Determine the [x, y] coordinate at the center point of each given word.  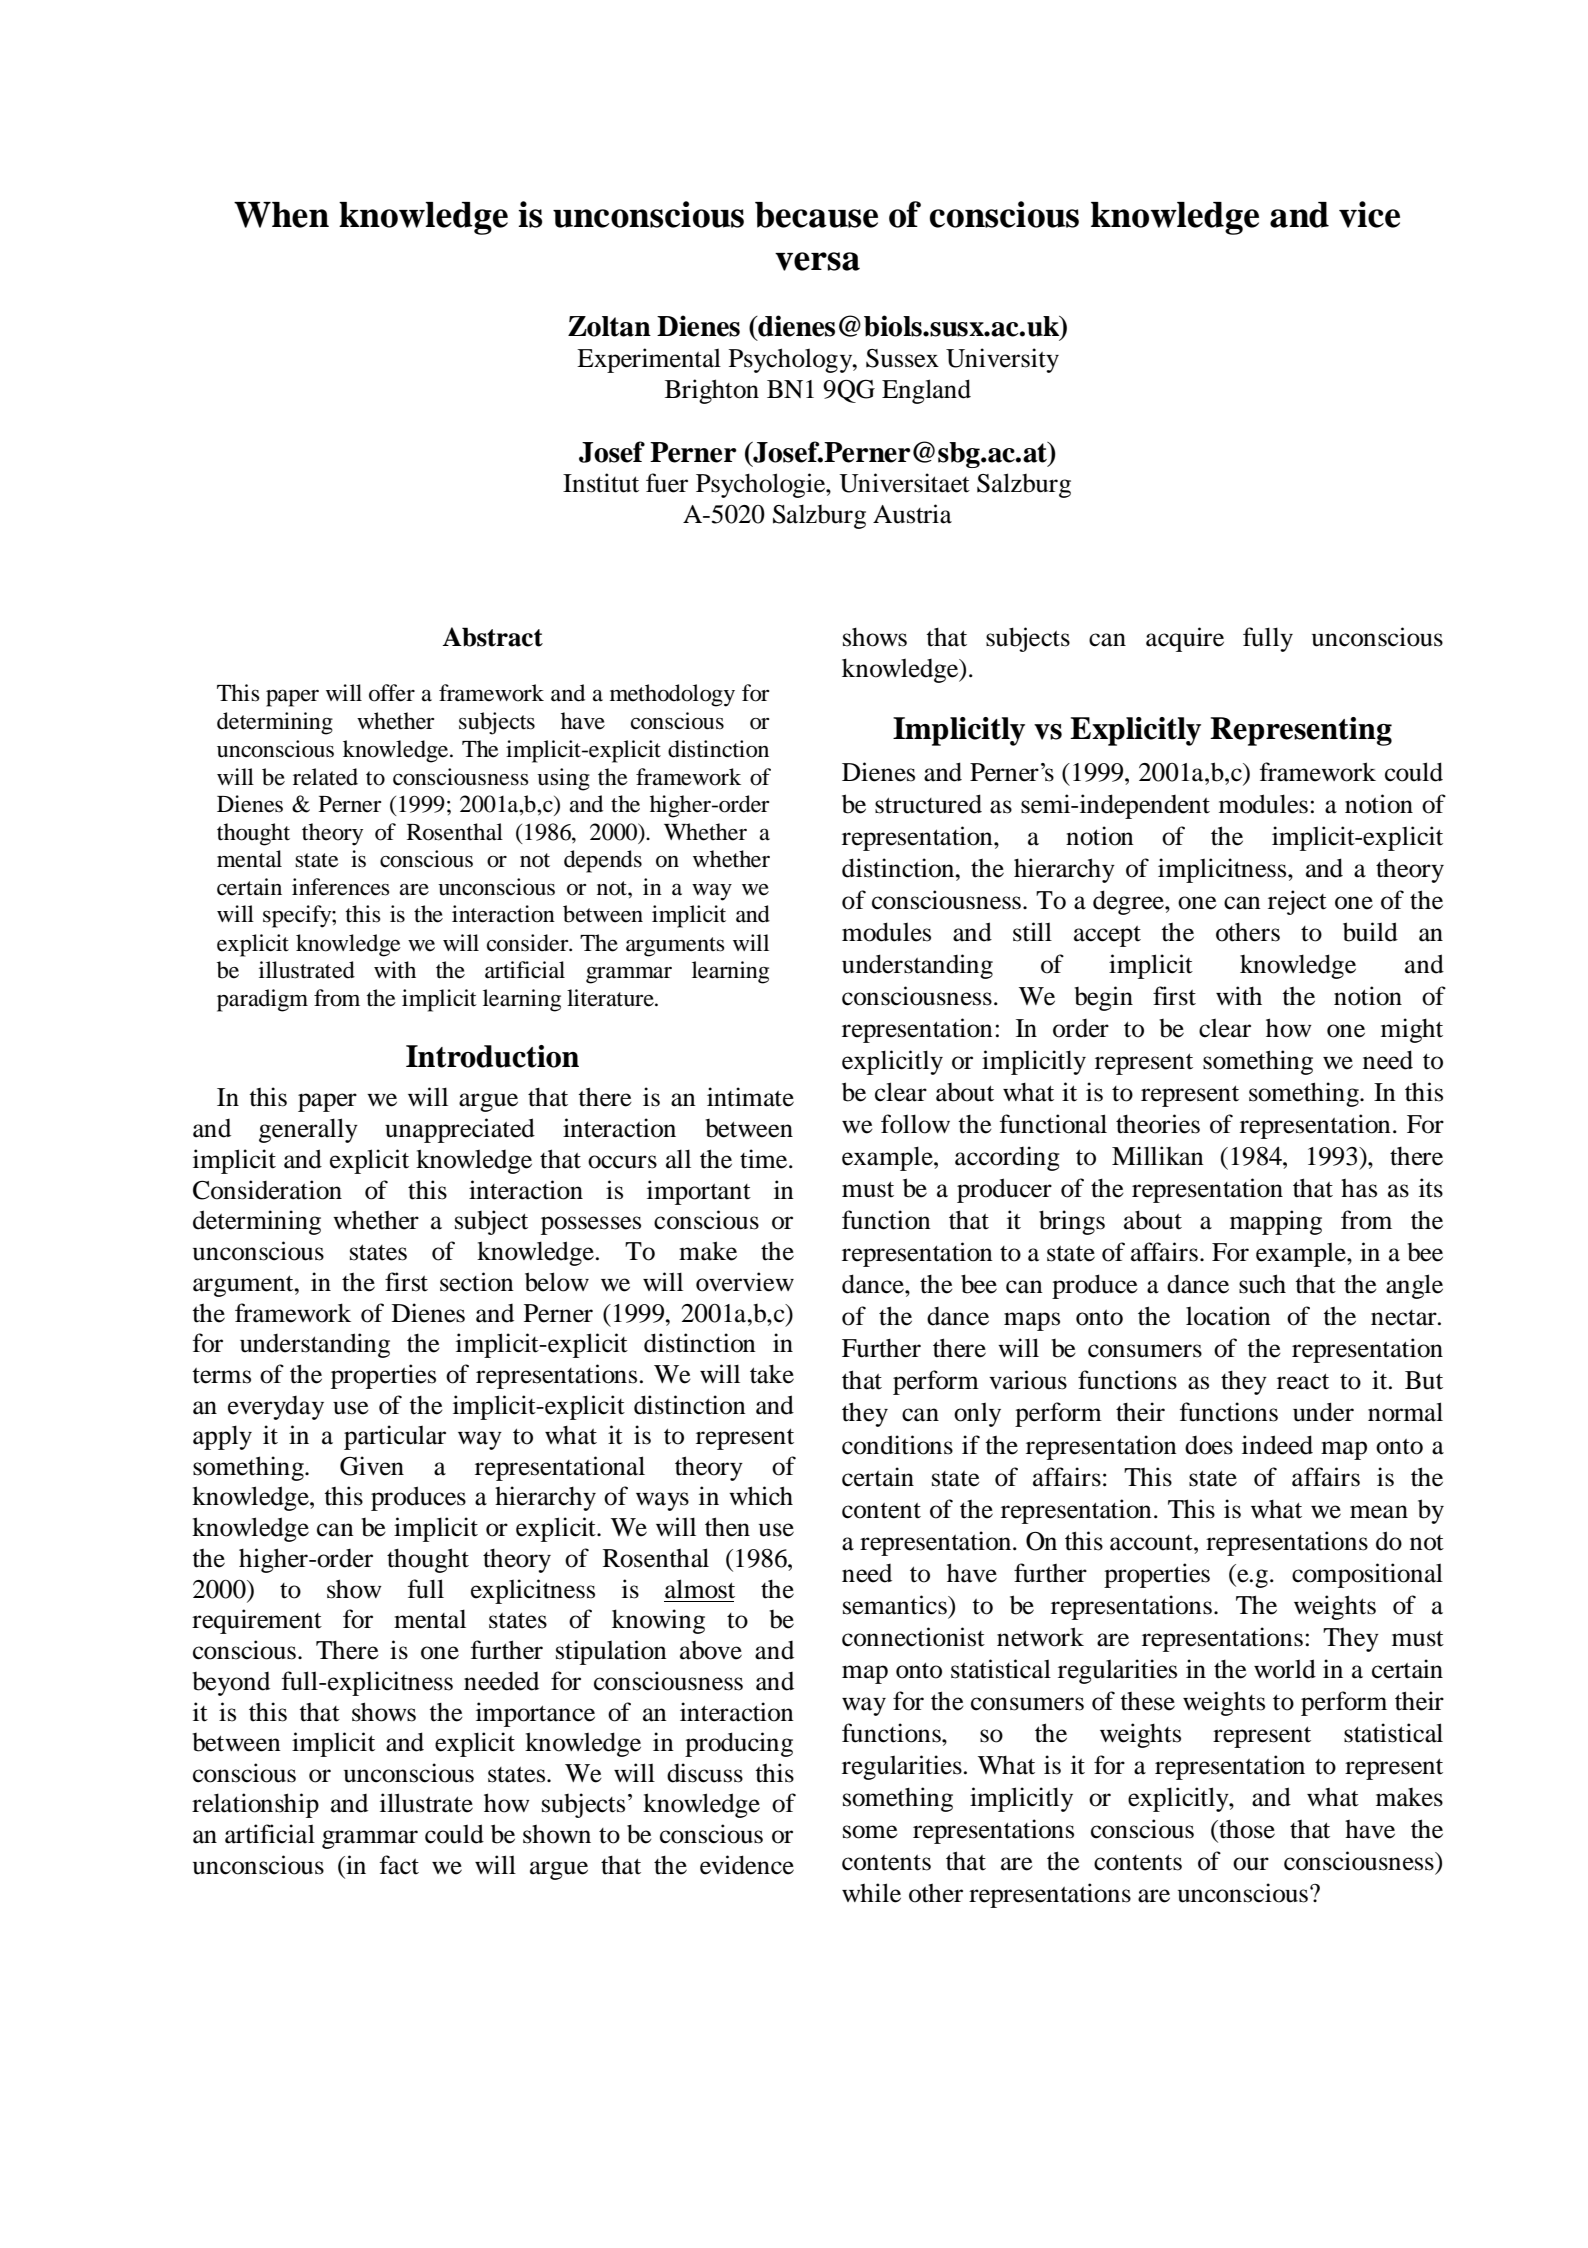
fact [399, 1865]
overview [745, 1282]
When [281, 215]
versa [817, 261]
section [477, 1282]
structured [928, 804]
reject [1297, 902]
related [325, 777]
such [1262, 1284]
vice [1369, 214]
